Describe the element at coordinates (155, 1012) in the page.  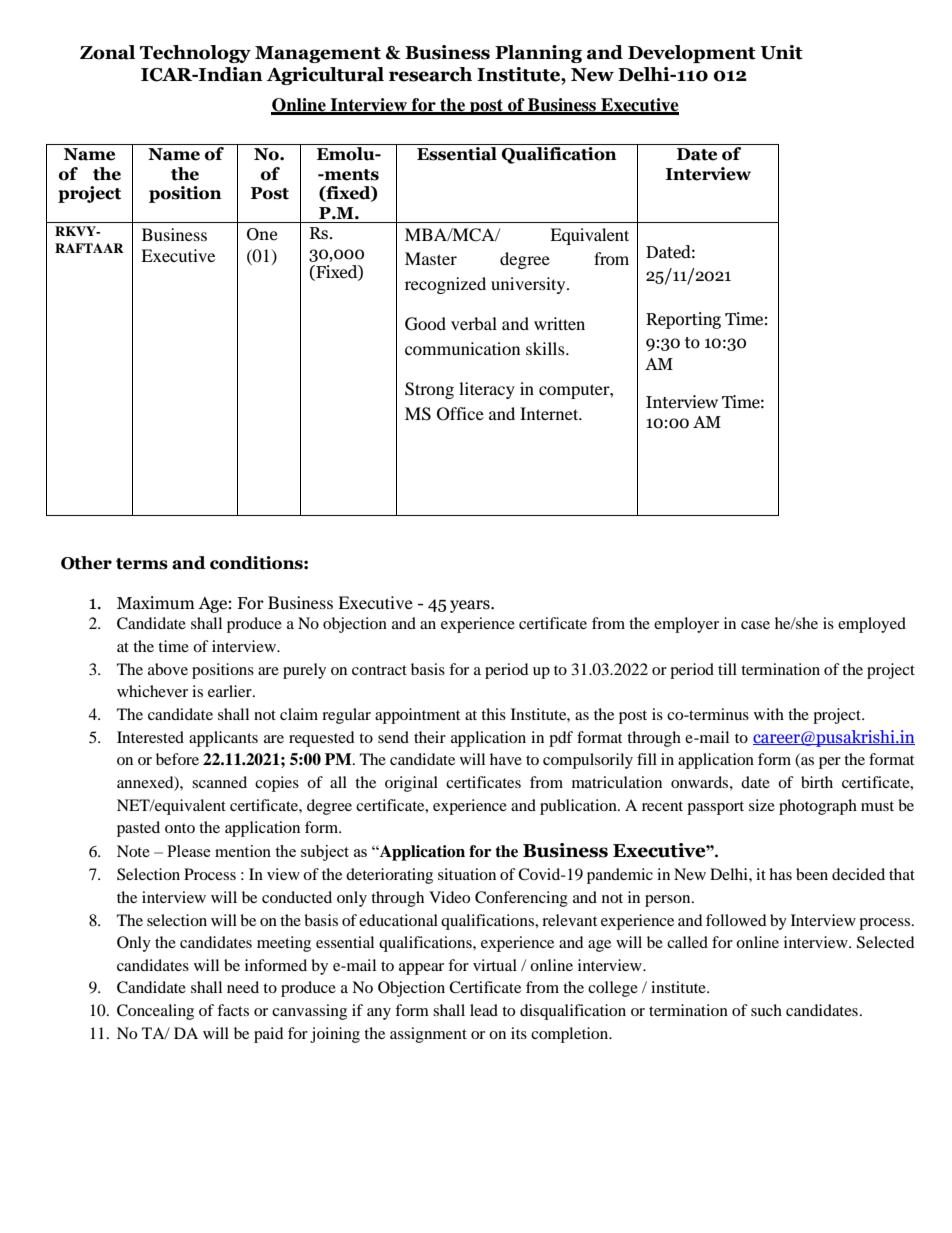
I see `Concealing` at that location.
